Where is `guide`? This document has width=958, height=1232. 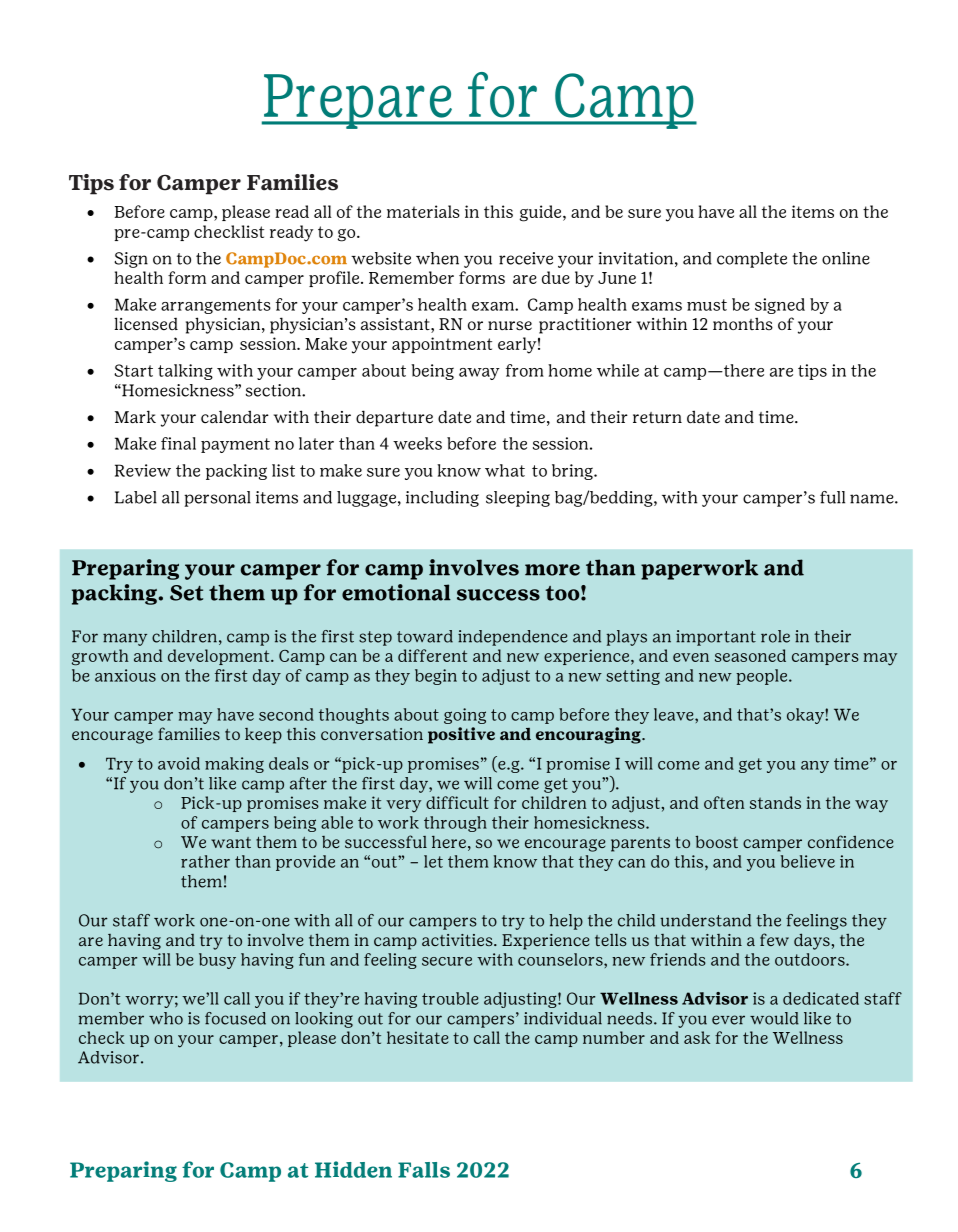
guide is located at coordinates (542, 213).
